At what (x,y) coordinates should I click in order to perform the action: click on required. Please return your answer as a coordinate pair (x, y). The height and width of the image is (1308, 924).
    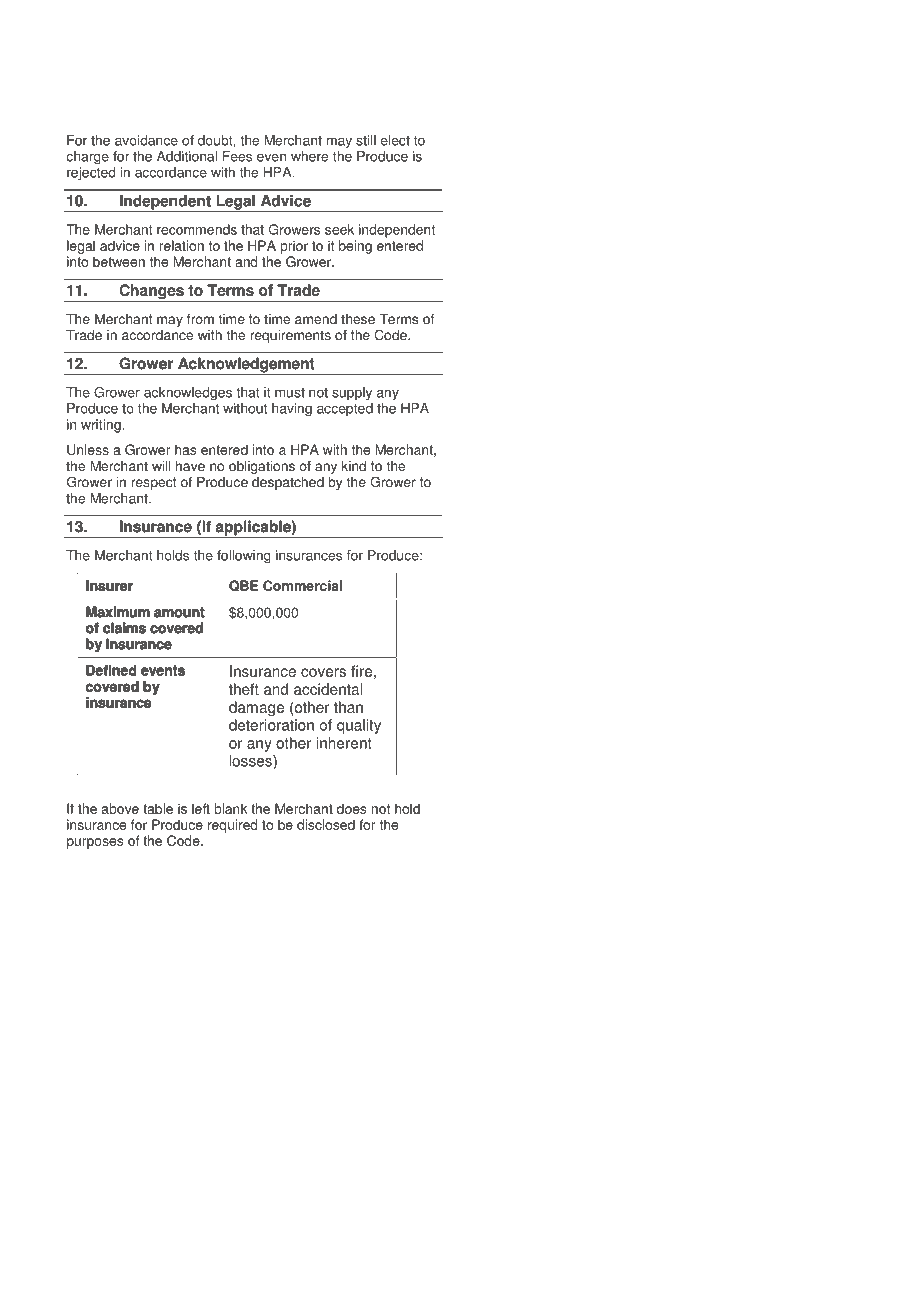
    Looking at the image, I should click on (232, 826).
